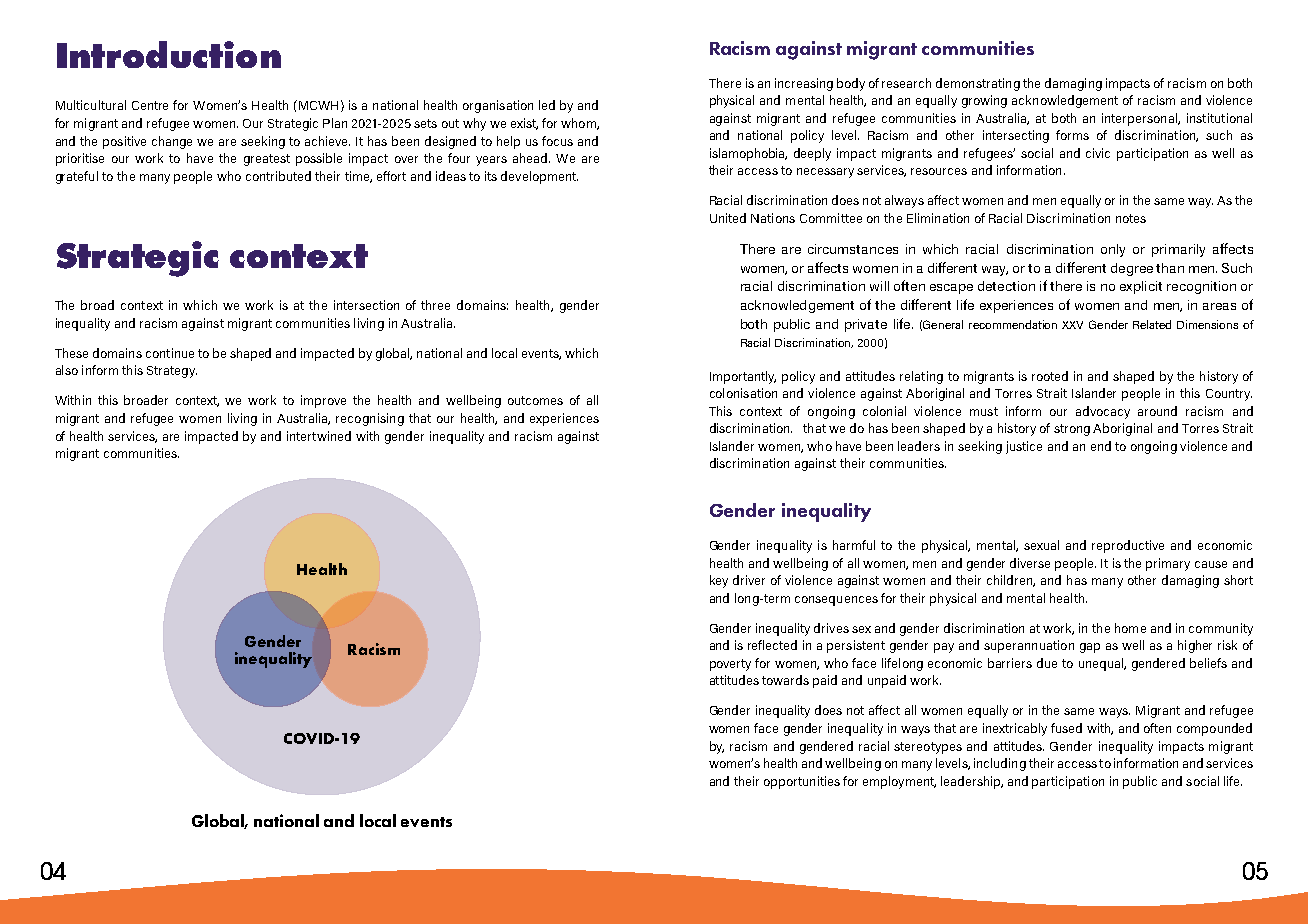 The image size is (1308, 924). I want to click on contributed, so click(278, 176).
